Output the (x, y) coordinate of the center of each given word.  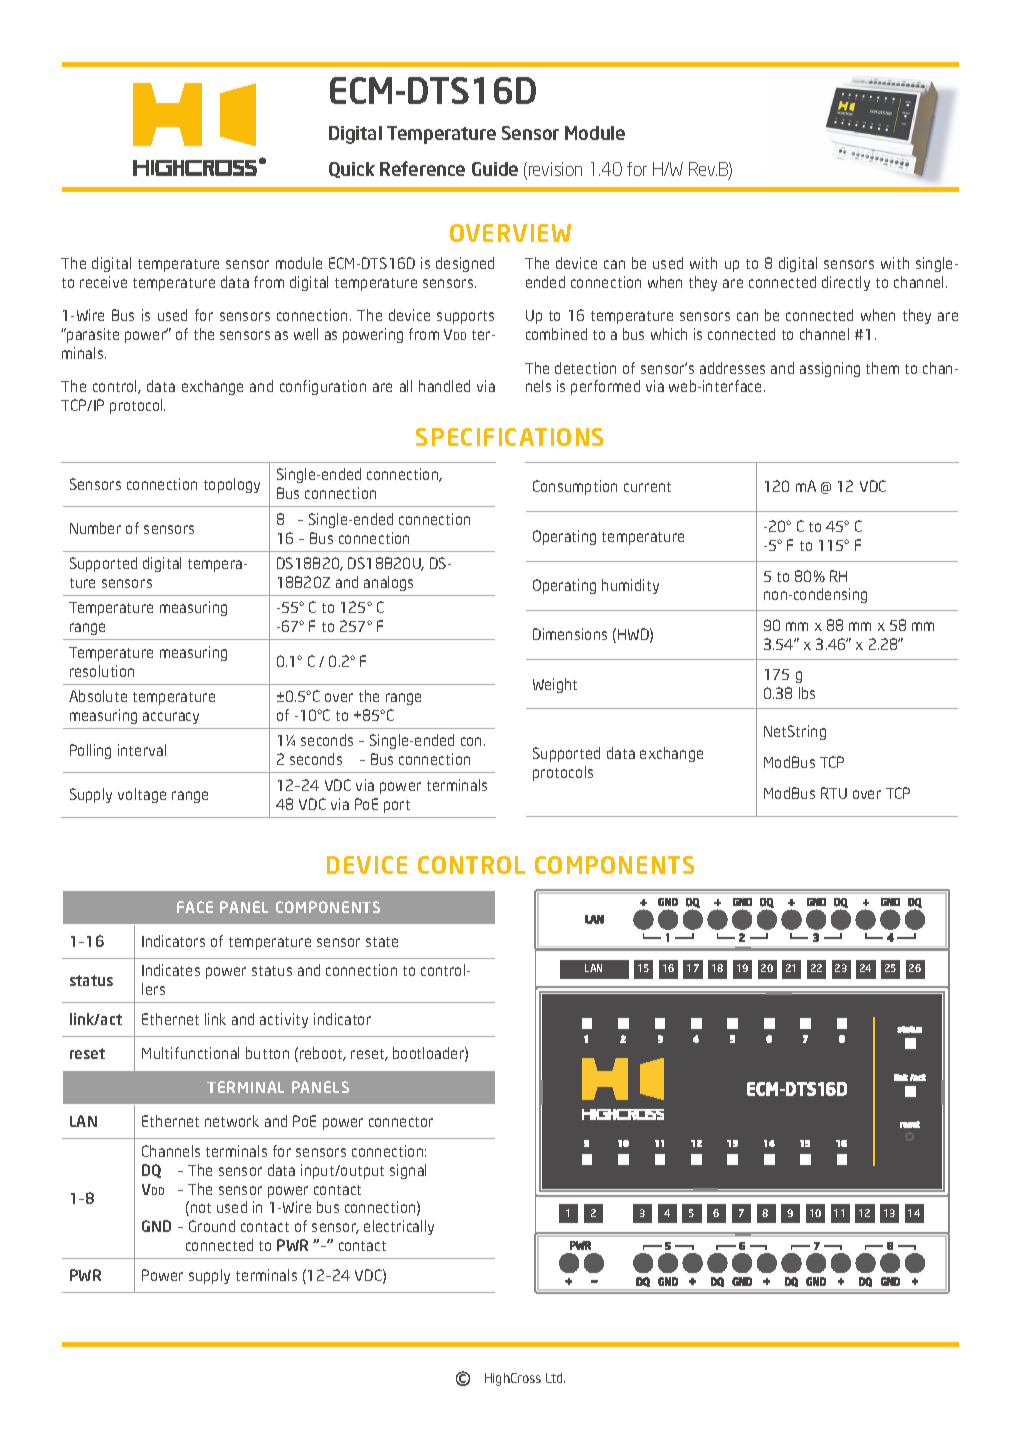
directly (846, 283)
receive (103, 282)
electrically (399, 1227)
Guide (495, 169)
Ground (212, 1226)
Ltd (555, 1378)
